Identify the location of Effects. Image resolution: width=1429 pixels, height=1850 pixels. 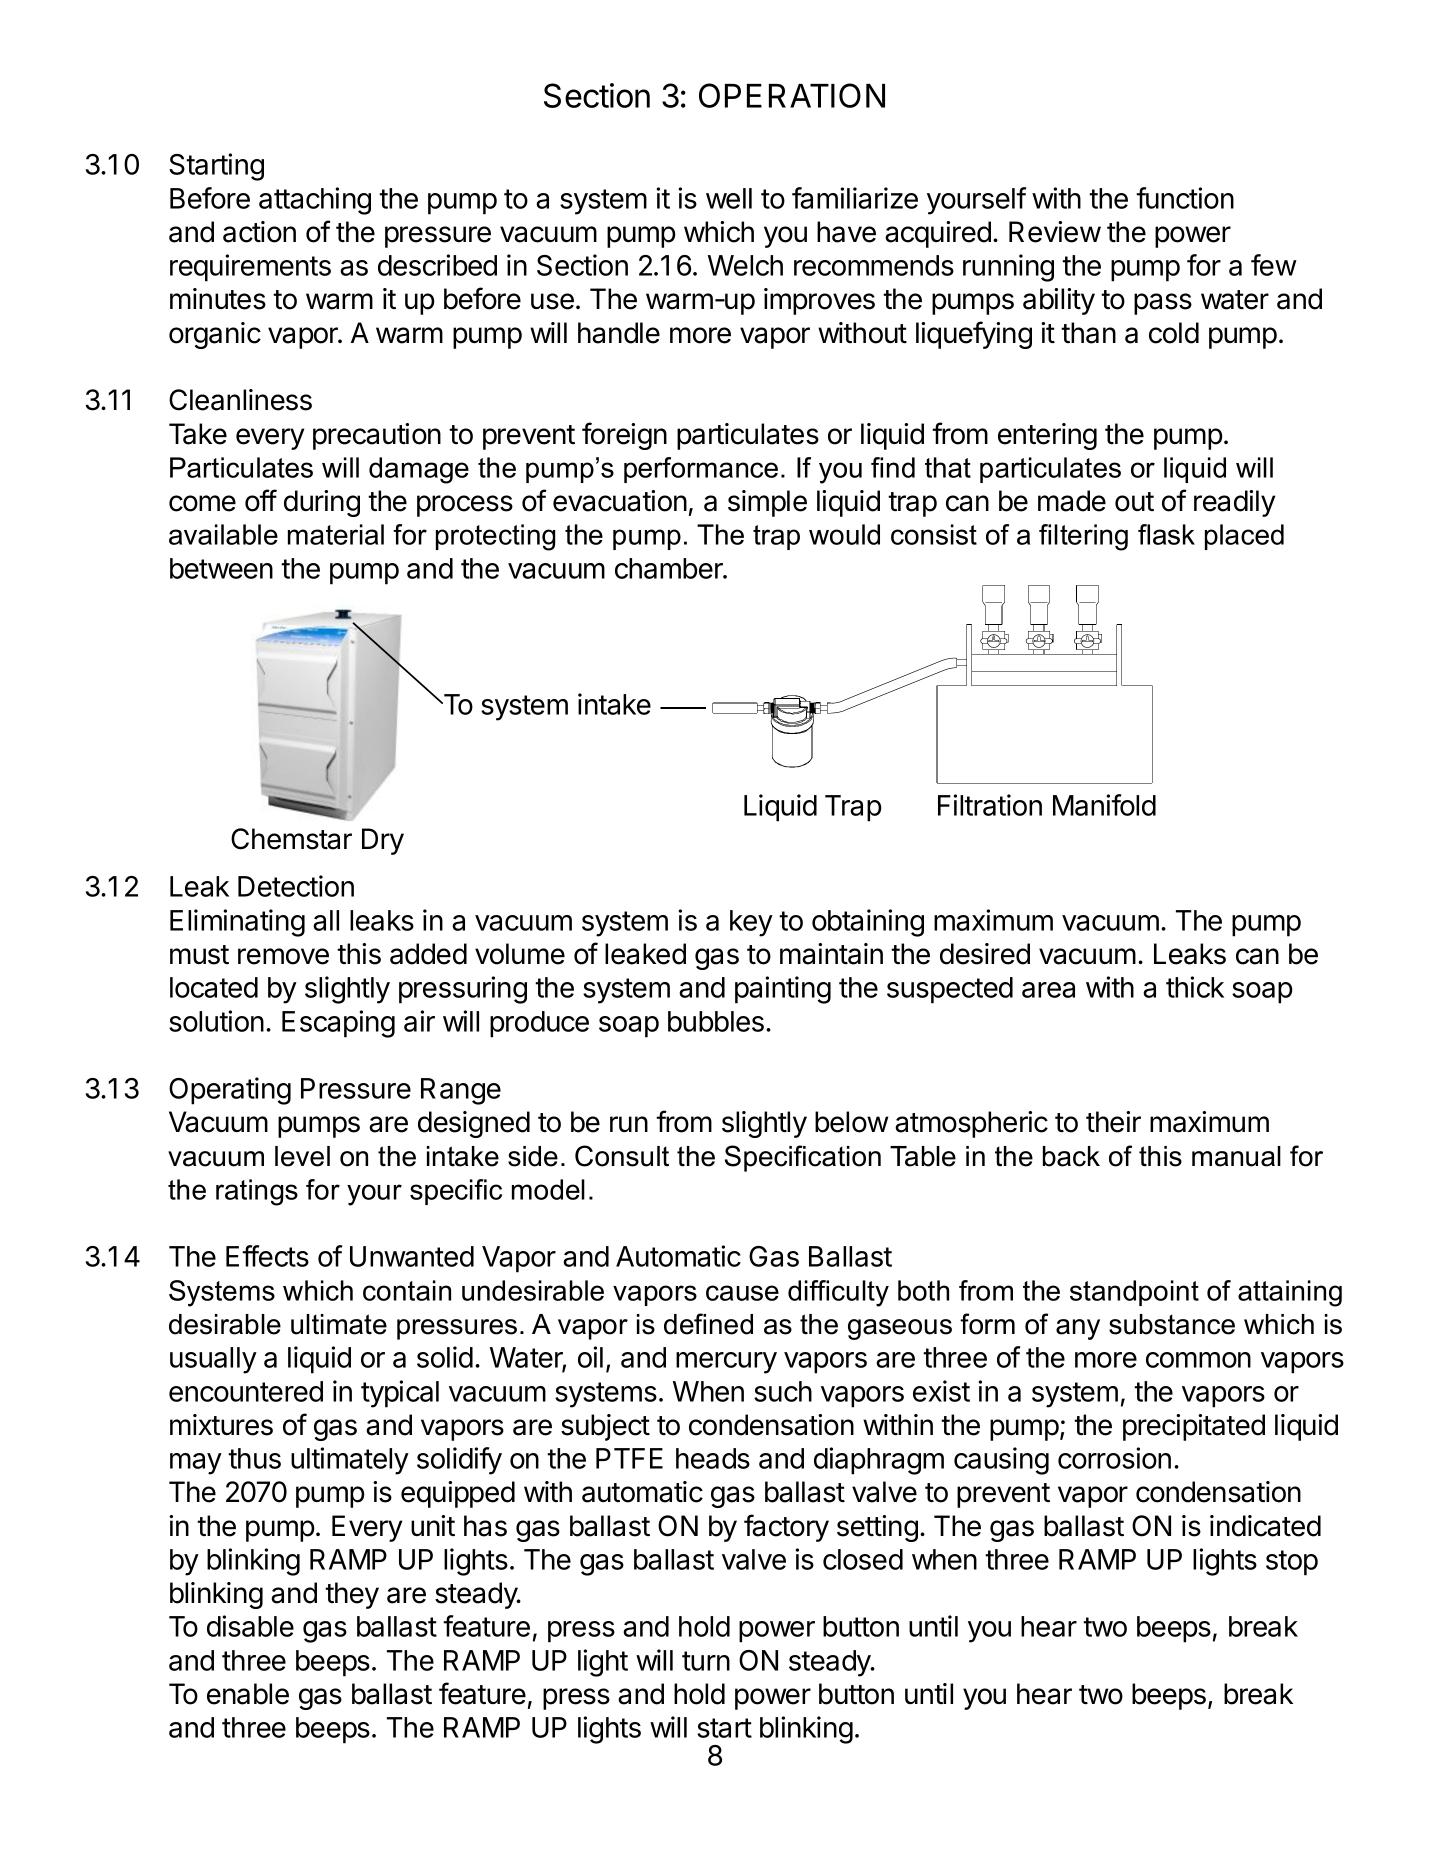
(267, 1256).
